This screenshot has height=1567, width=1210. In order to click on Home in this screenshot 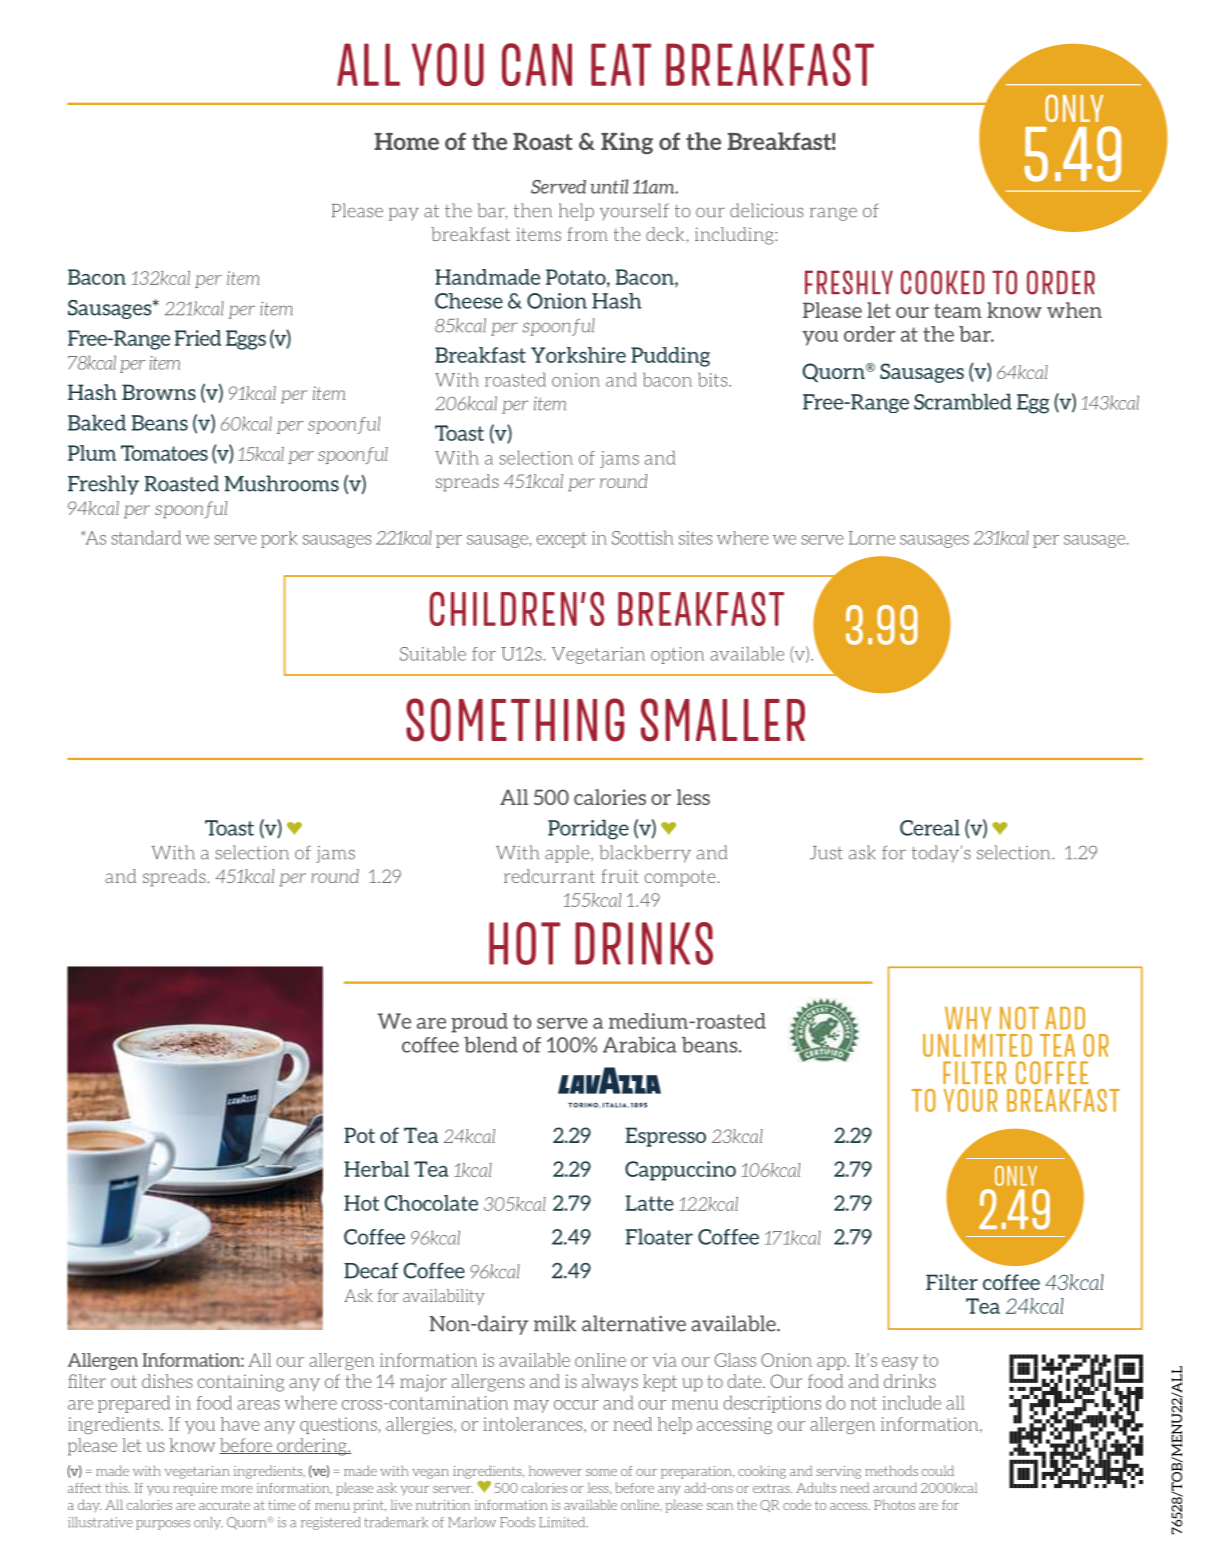, I will do `click(406, 141)`.
